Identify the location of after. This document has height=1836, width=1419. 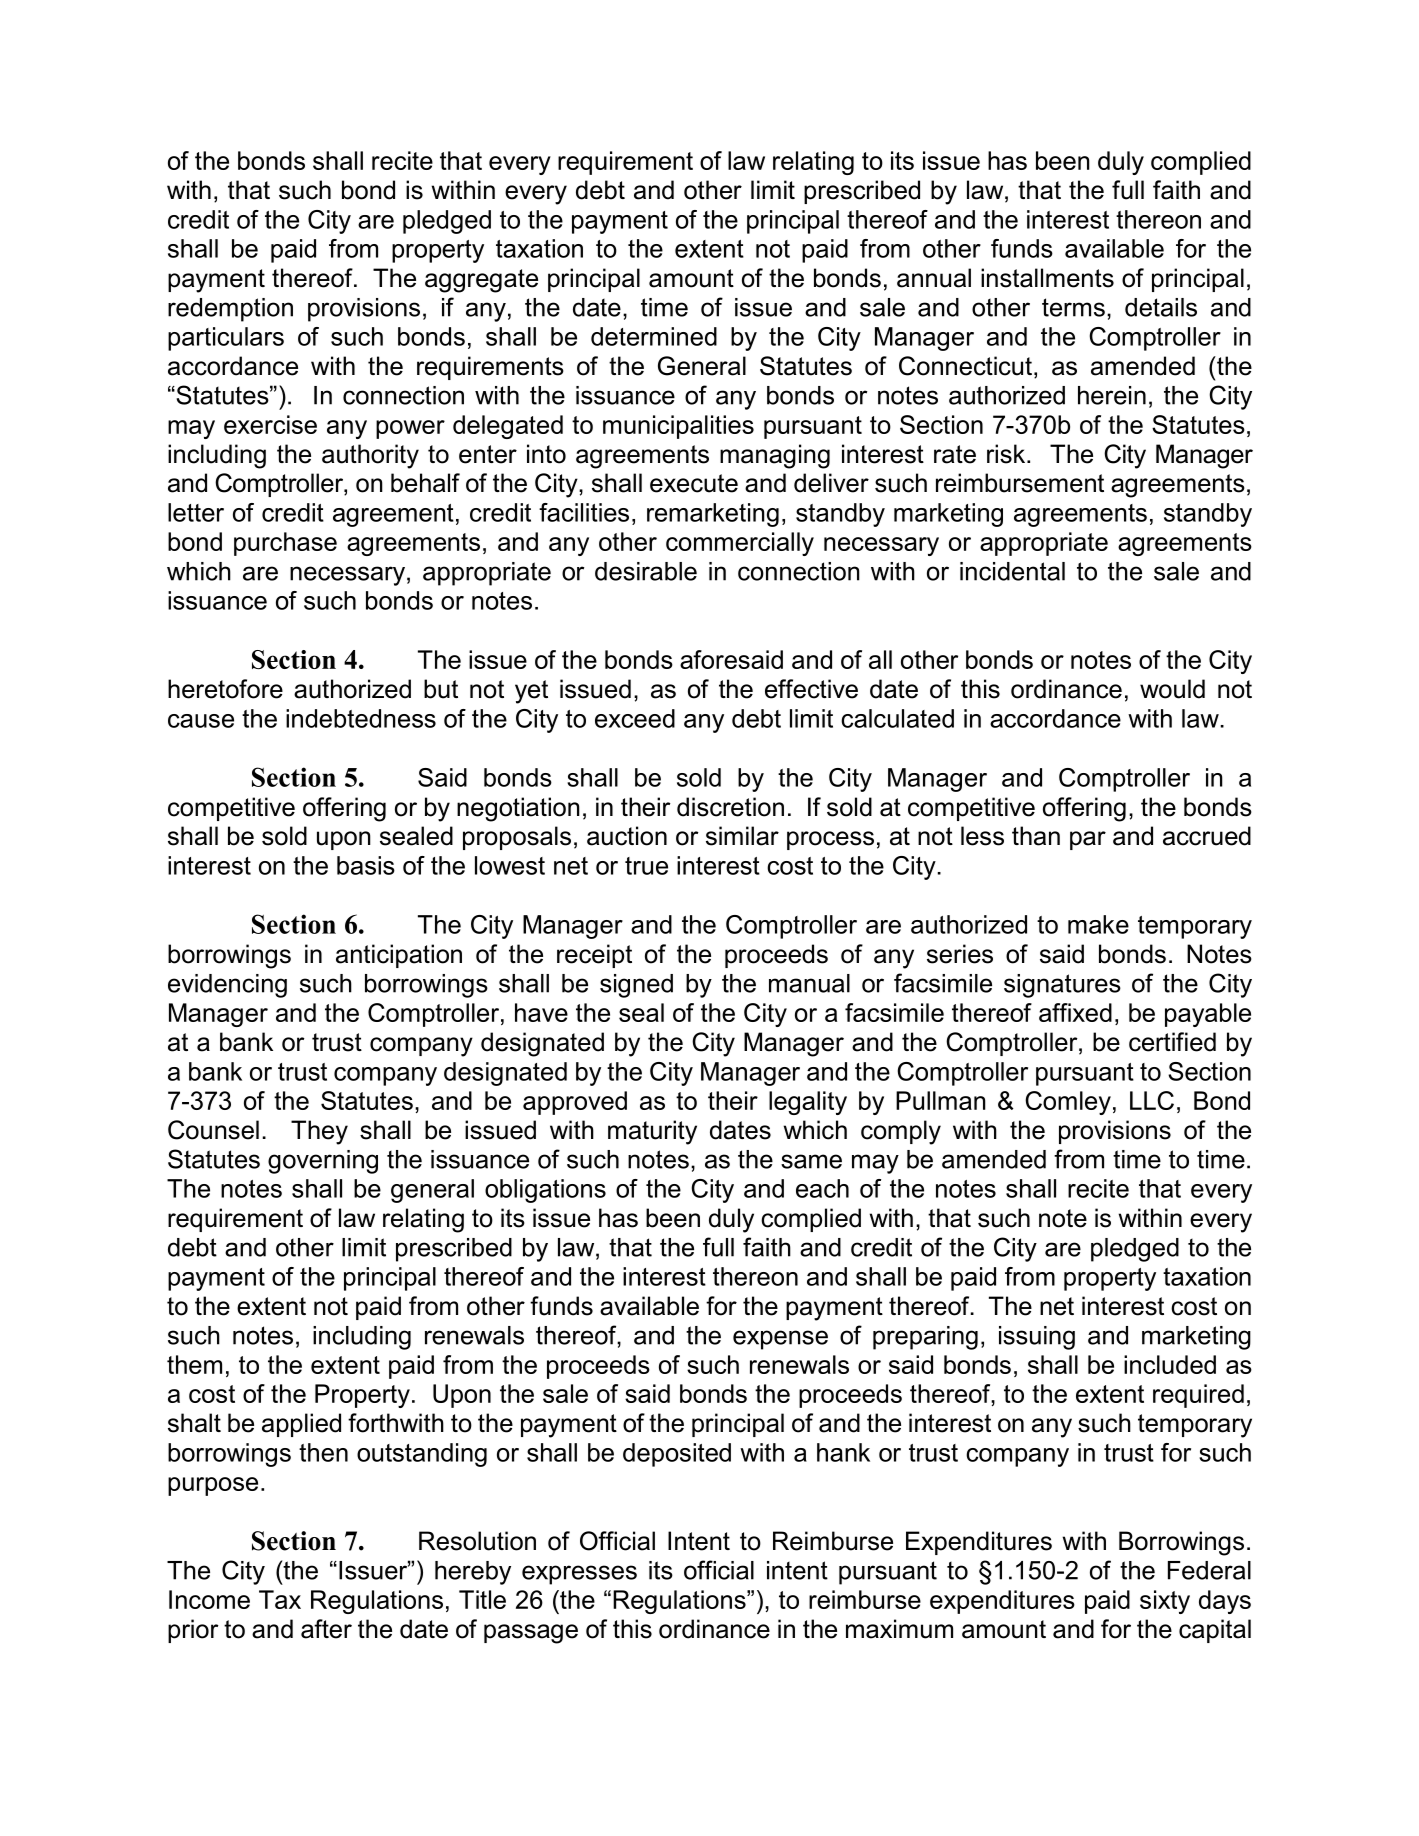
(326, 1629).
